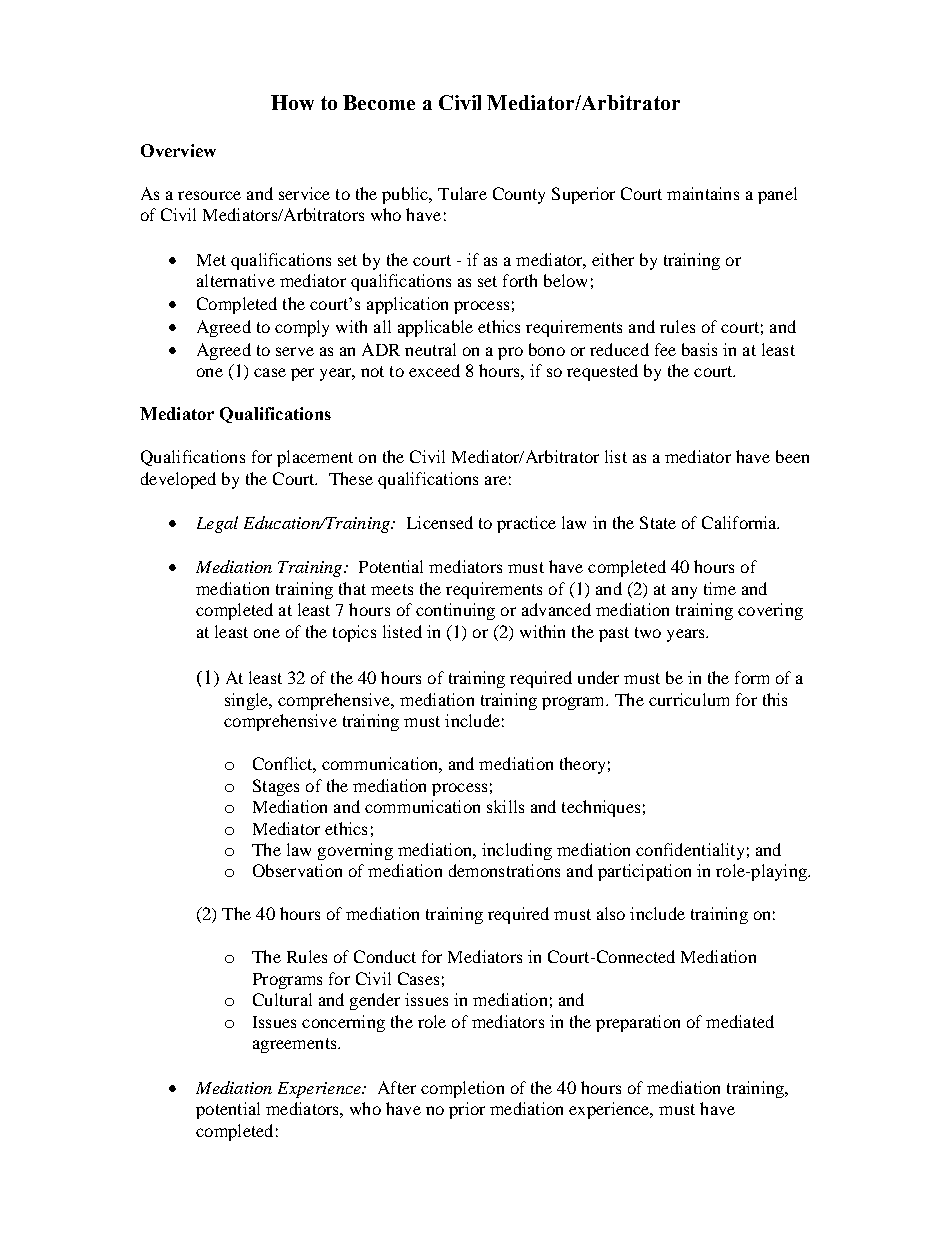 The width and height of the page is (952, 1233). I want to click on maintains, so click(703, 193).
